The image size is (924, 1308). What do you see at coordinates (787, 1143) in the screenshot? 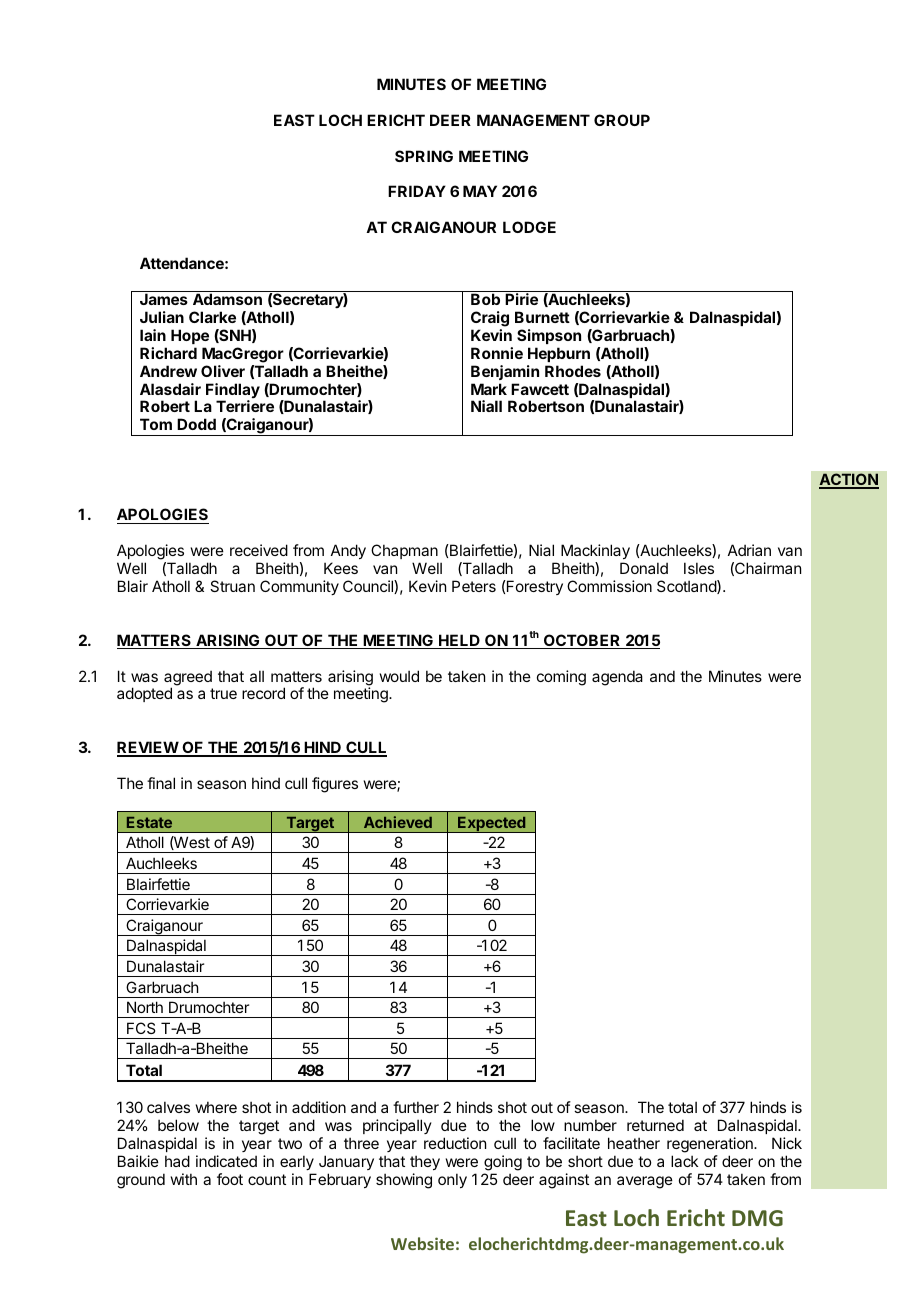
I see `Nick` at bounding box center [787, 1143].
